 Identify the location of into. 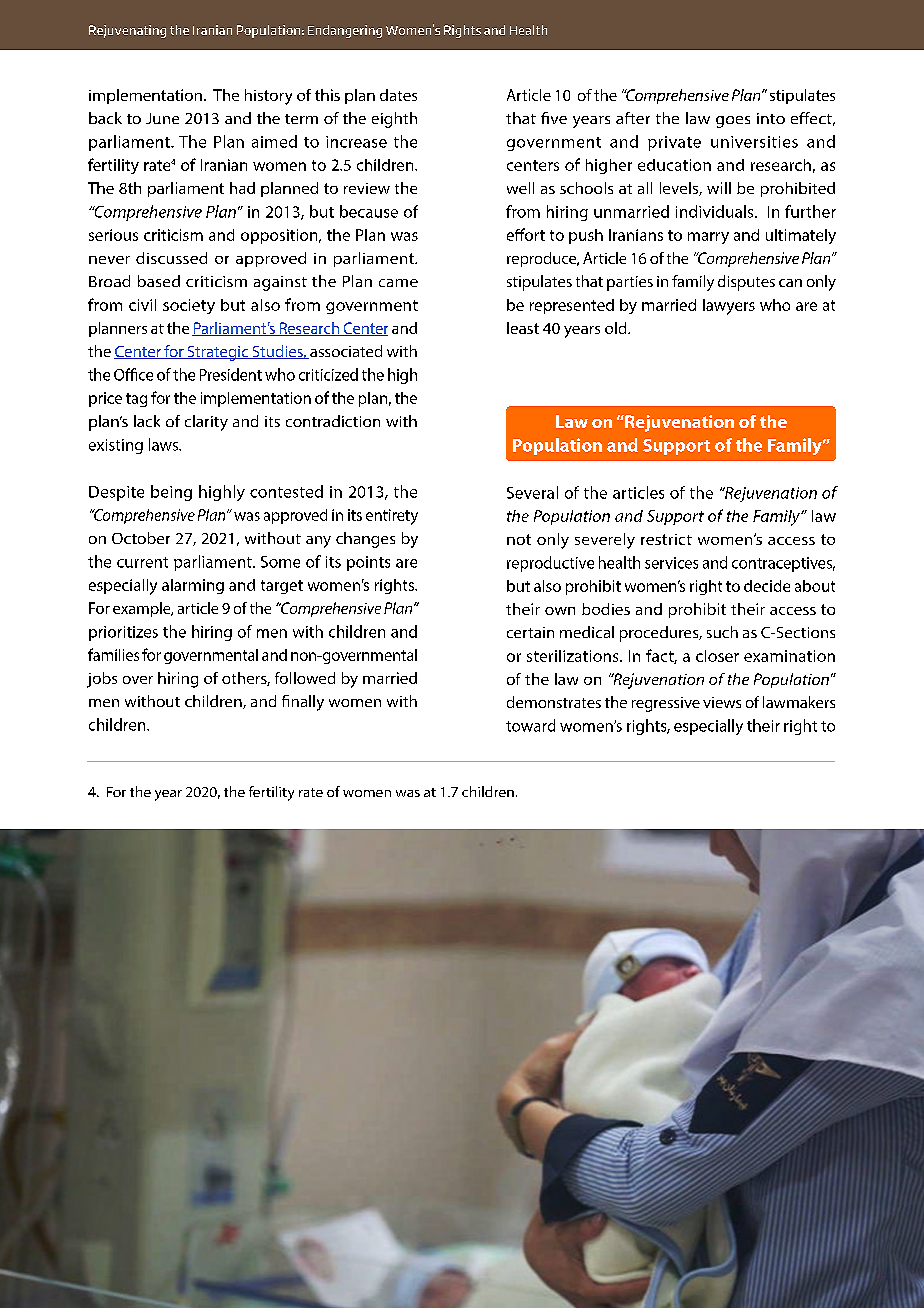
(771, 118).
